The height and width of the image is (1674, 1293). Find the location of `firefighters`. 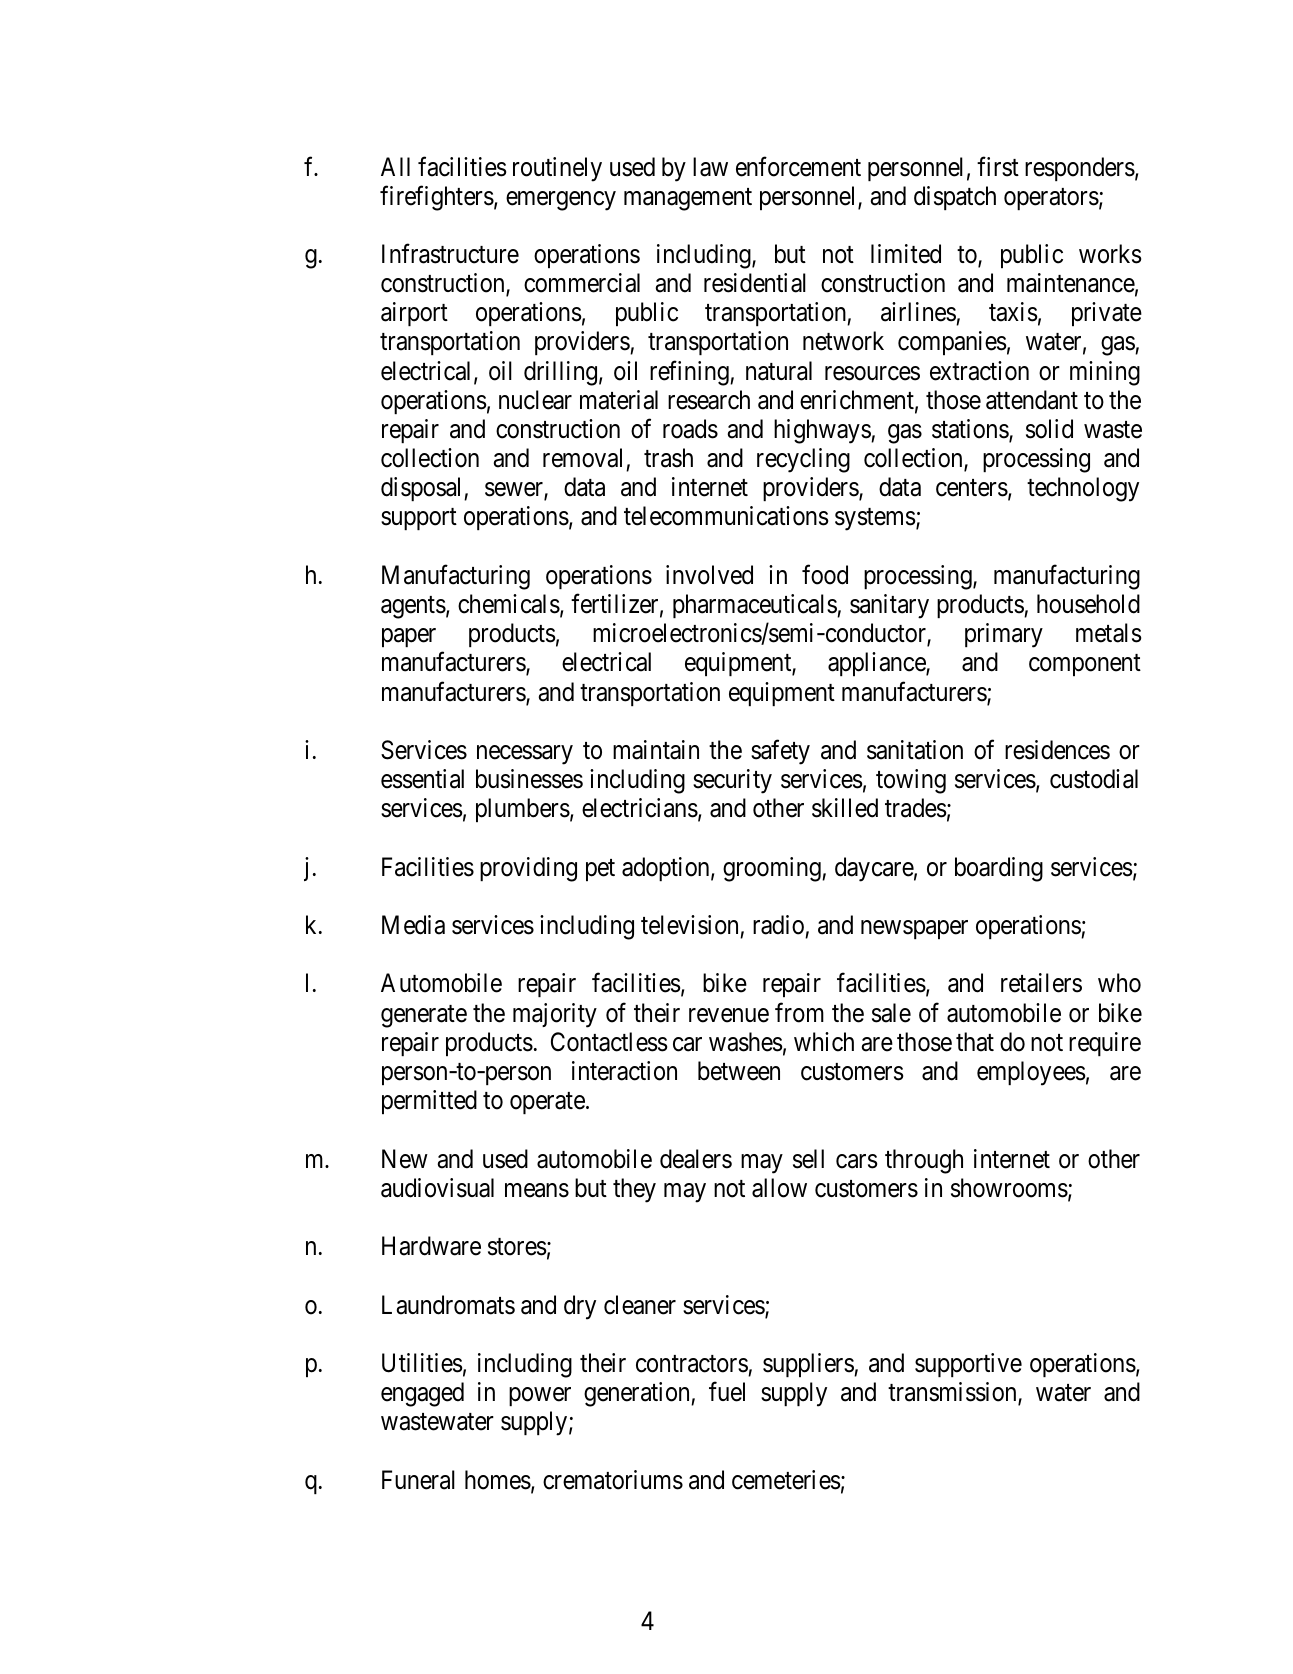

firefighters is located at coordinates (437, 198).
